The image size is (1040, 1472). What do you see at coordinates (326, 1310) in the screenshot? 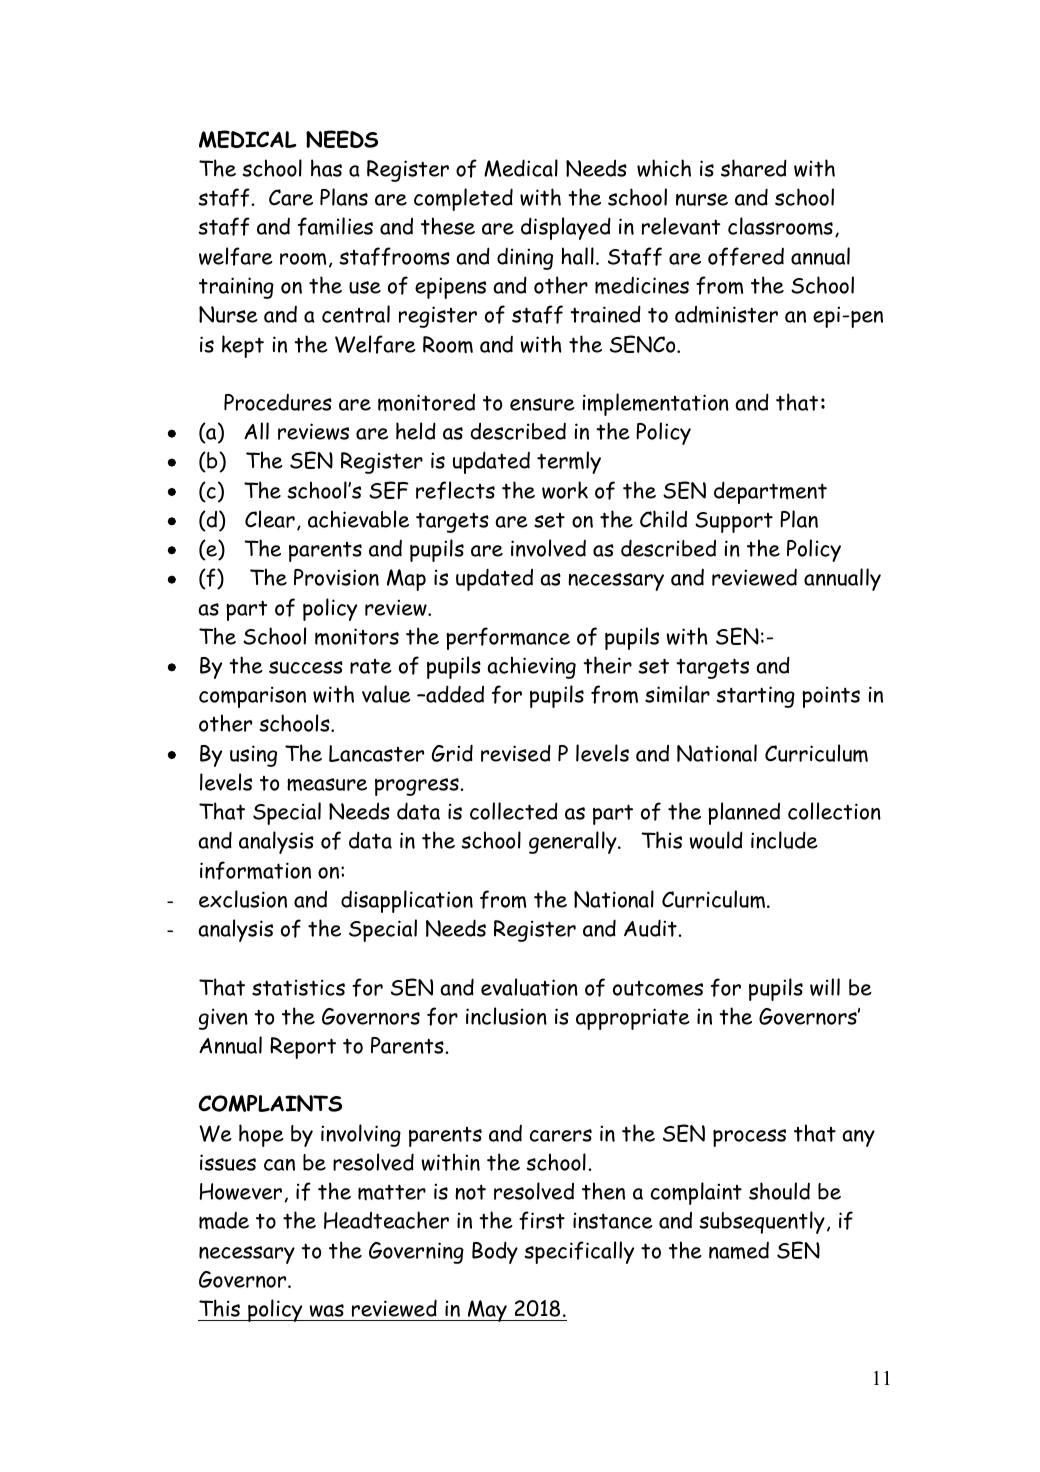
I see `was` at bounding box center [326, 1310].
